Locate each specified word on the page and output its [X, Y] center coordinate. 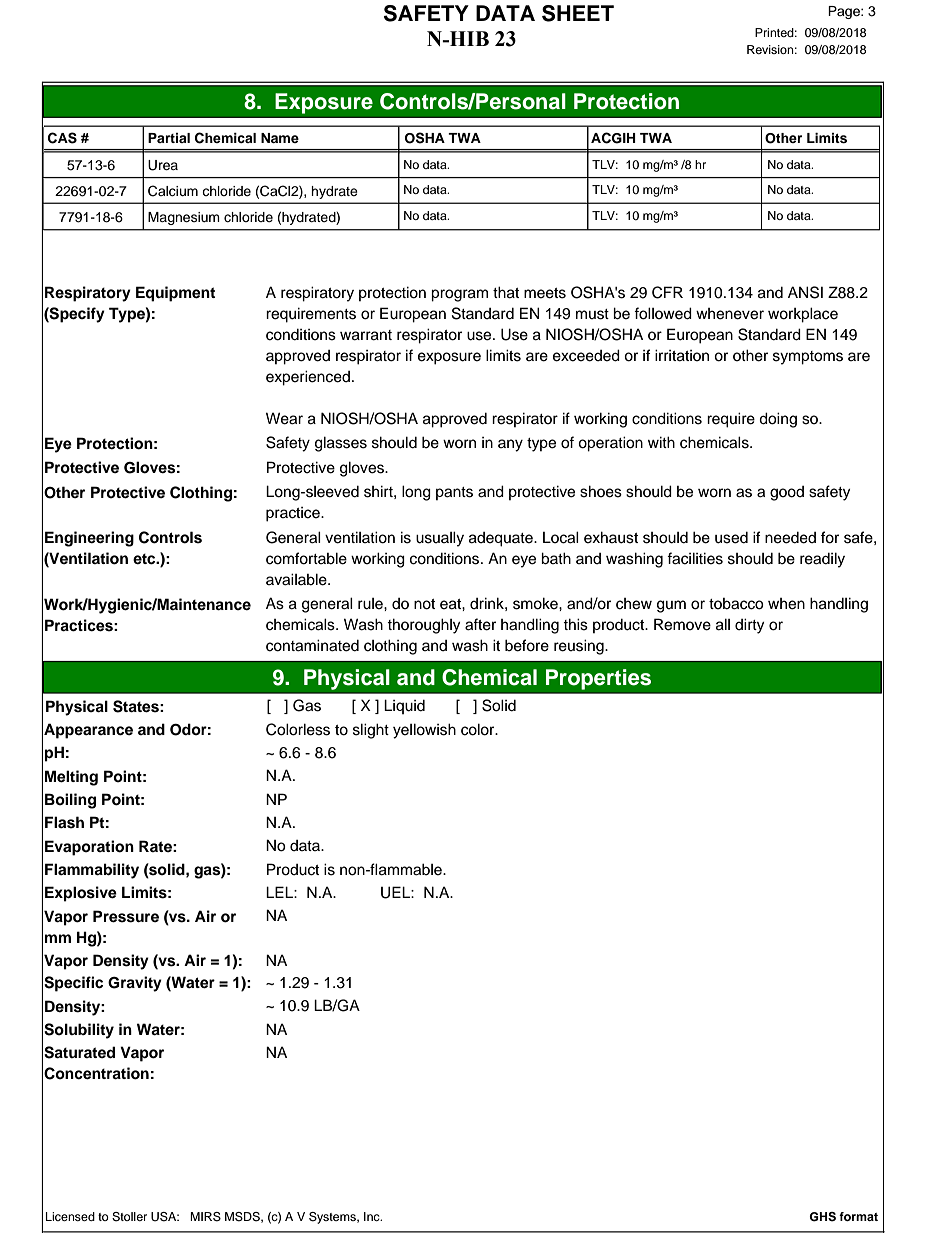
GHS [822, 1217]
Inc [373, 1216]
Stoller [129, 1217]
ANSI [805, 292]
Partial [169, 138]
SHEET [578, 13]
